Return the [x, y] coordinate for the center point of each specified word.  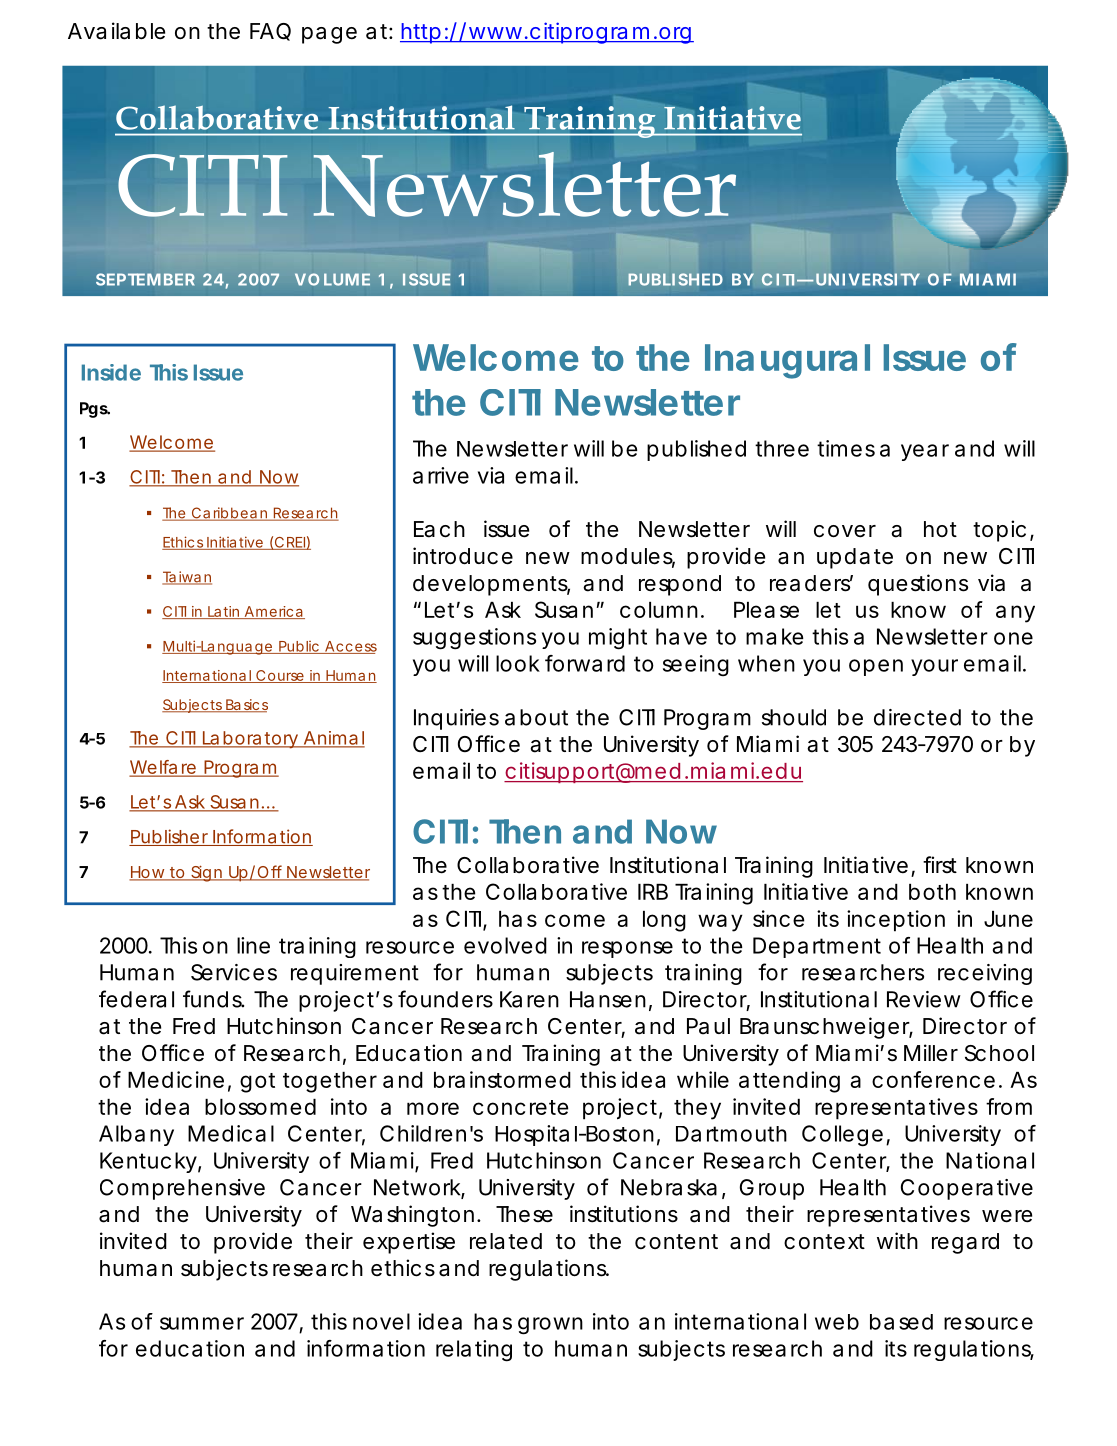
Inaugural [787, 361]
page [329, 35]
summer [202, 1323]
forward [585, 663]
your [934, 667]
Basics [246, 706]
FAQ [270, 32]
